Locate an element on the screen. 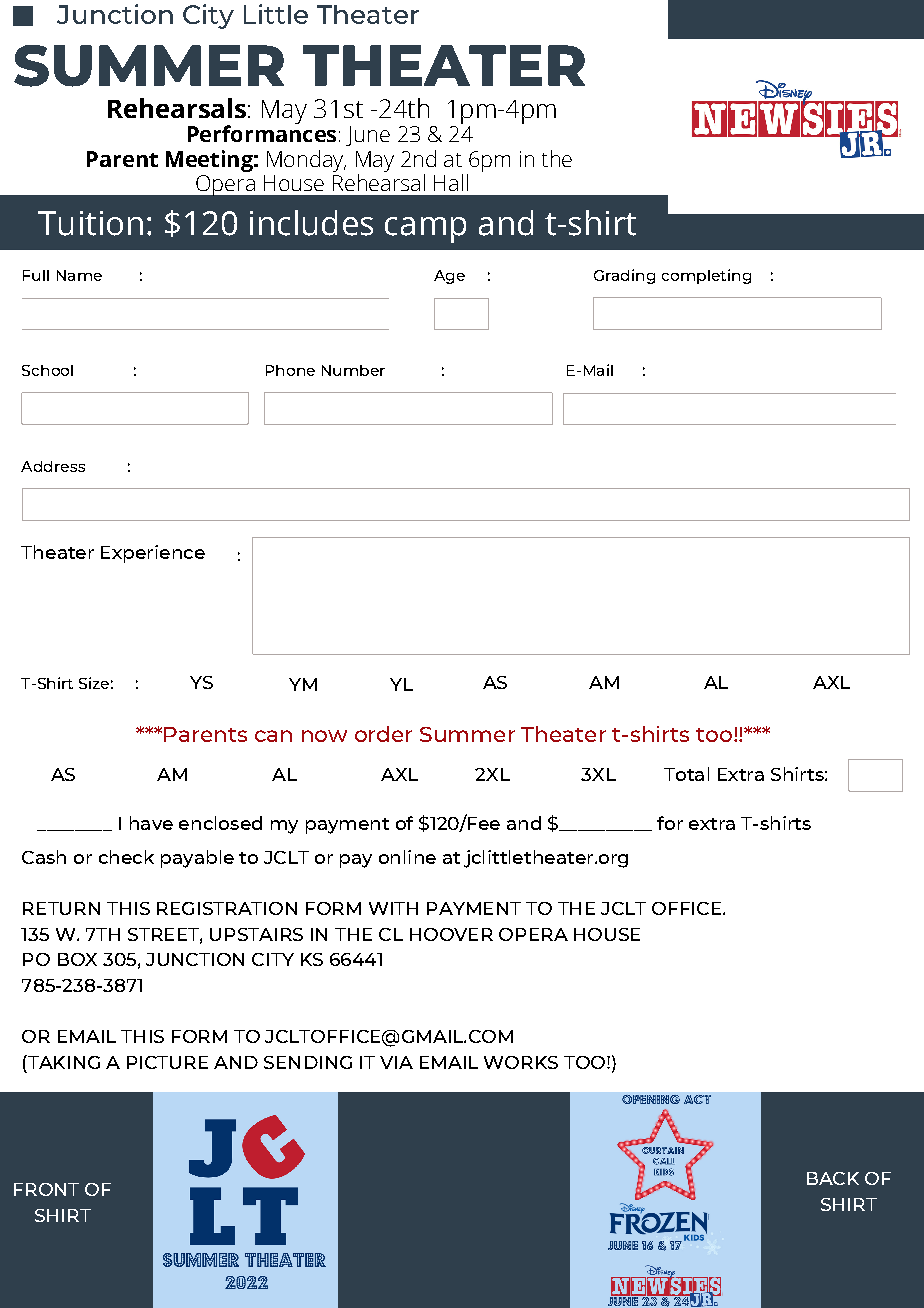 The width and height of the screenshot is (924, 1308). WORKS is located at coordinates (521, 1062).
